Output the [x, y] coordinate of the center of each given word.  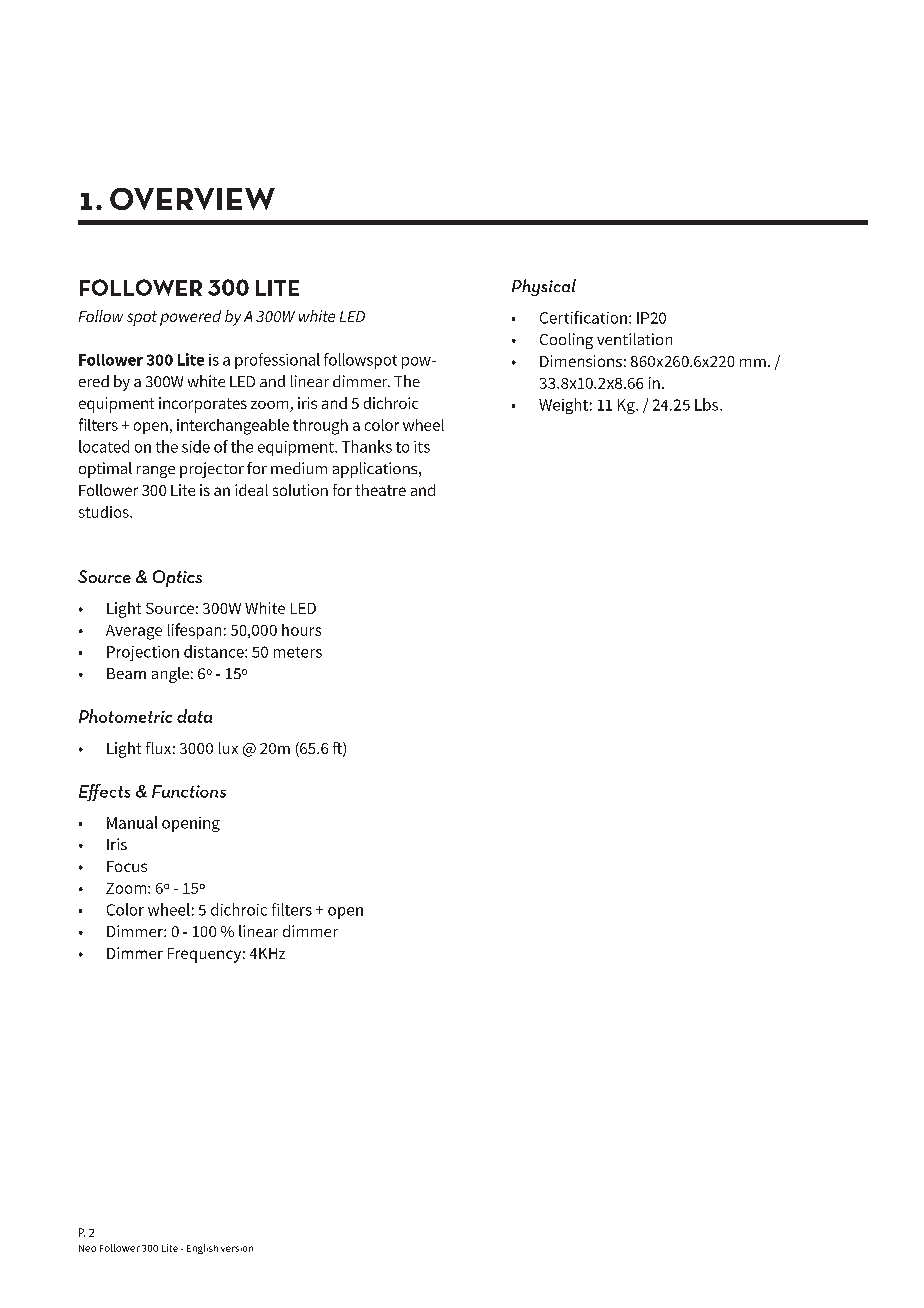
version [237, 1249]
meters [298, 652]
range [156, 472]
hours [301, 630]
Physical [544, 287]
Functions [189, 791]
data [194, 716]
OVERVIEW [192, 199]
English [202, 1249]
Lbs [708, 404]
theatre [380, 490]
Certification [583, 317]
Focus [127, 866]
